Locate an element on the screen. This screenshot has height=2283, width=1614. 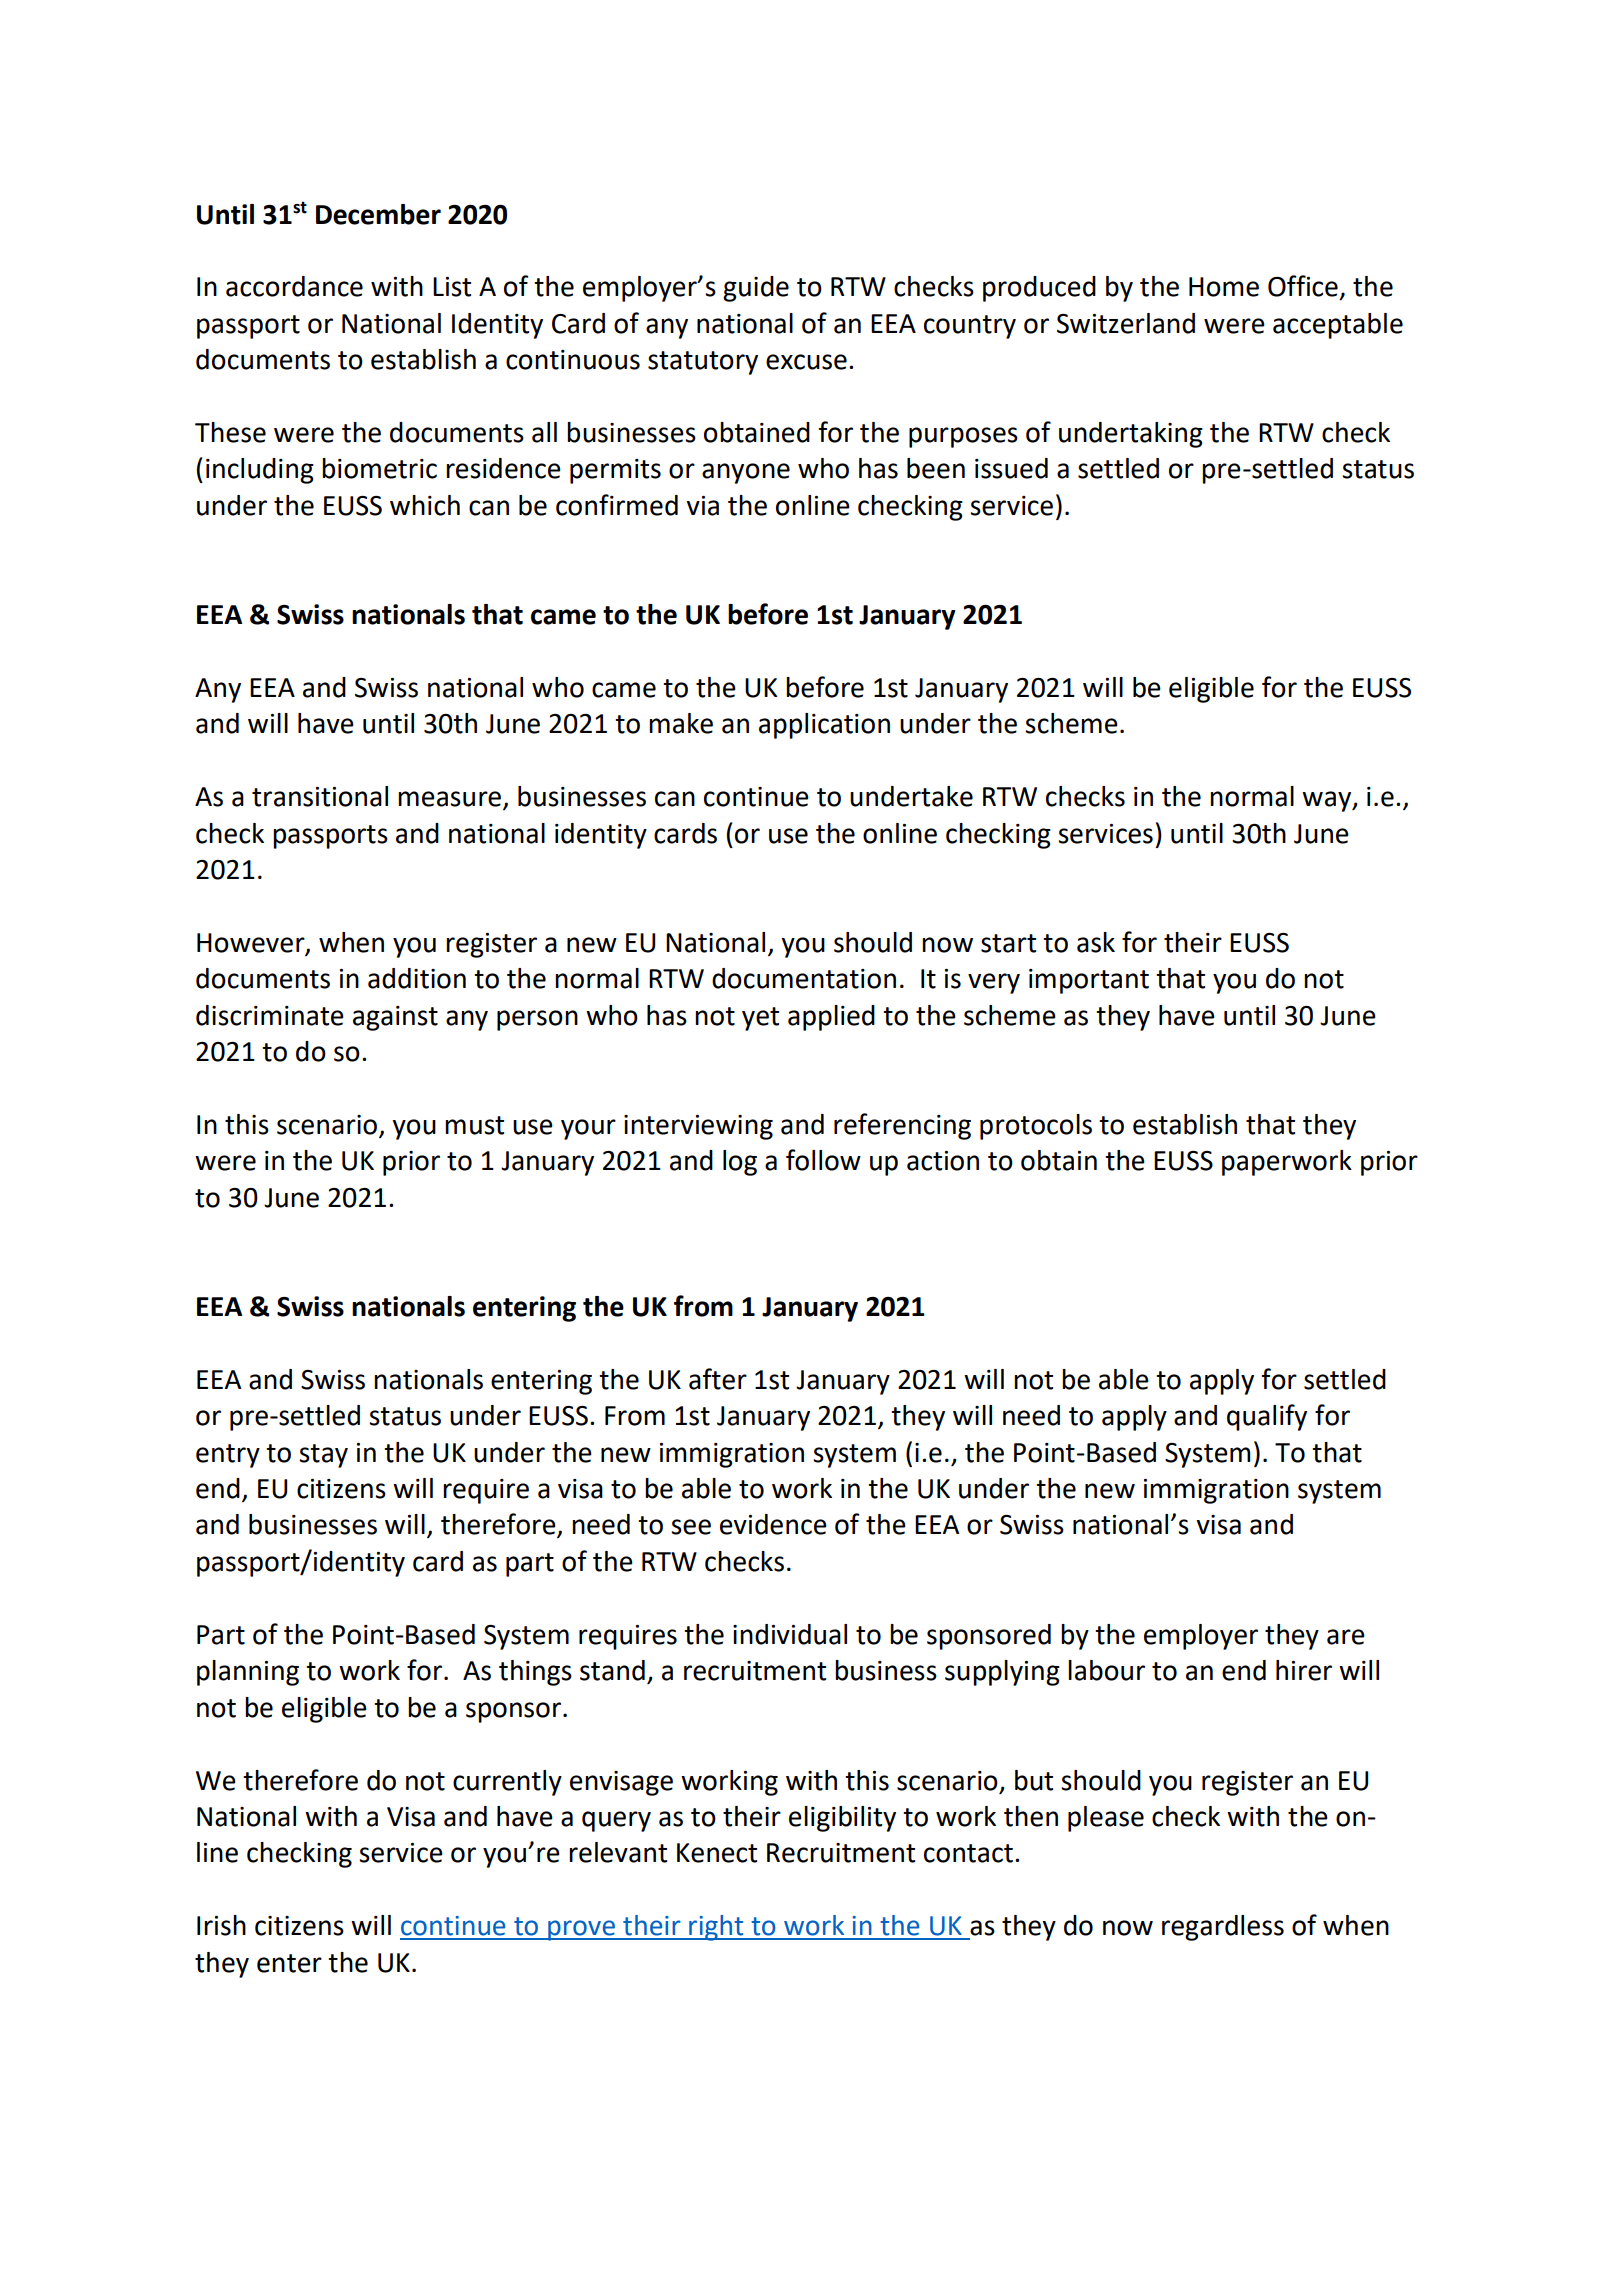
Home is located at coordinates (1224, 287).
